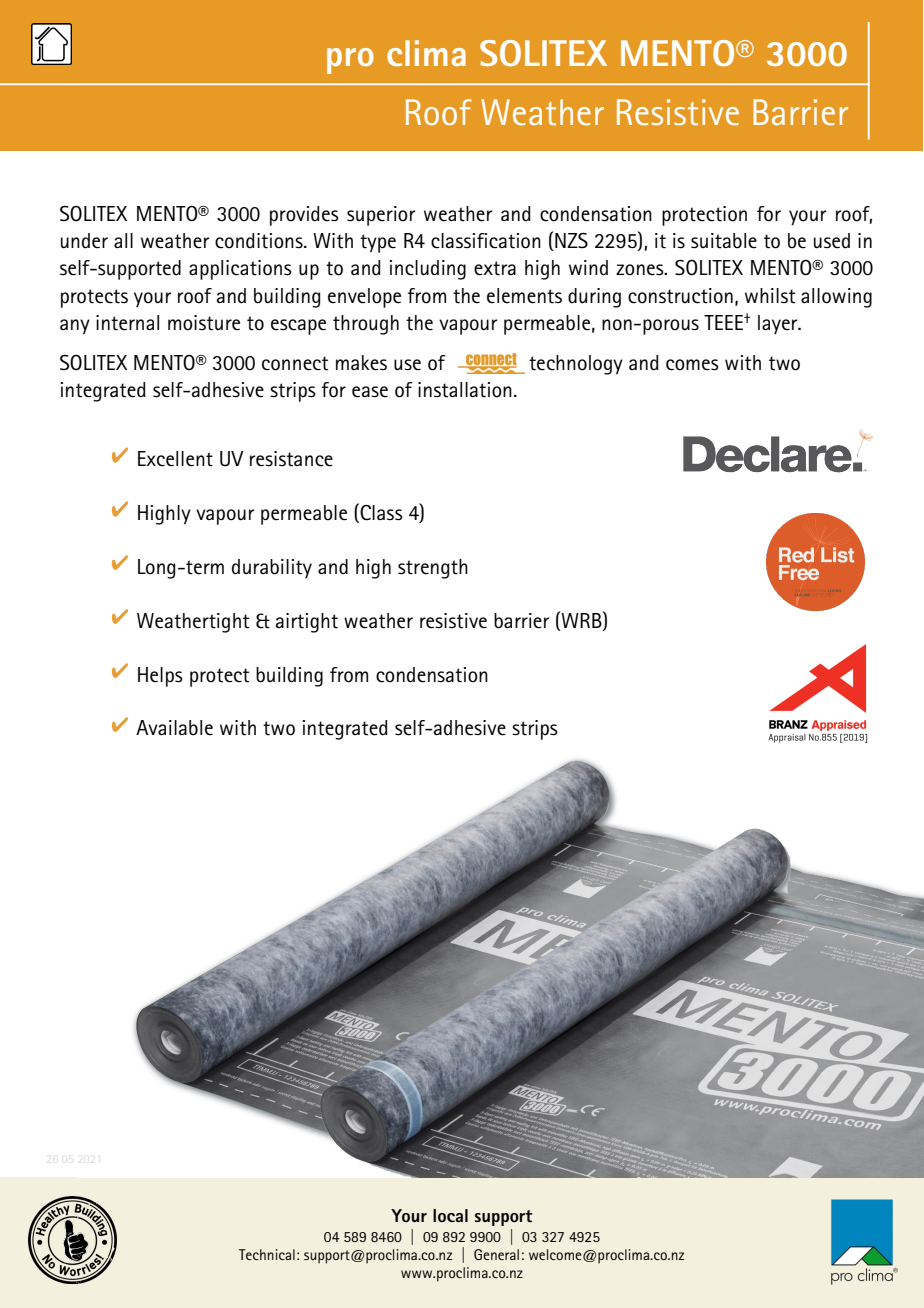  What do you see at coordinates (428, 270) in the page?
I see `including` at bounding box center [428, 270].
